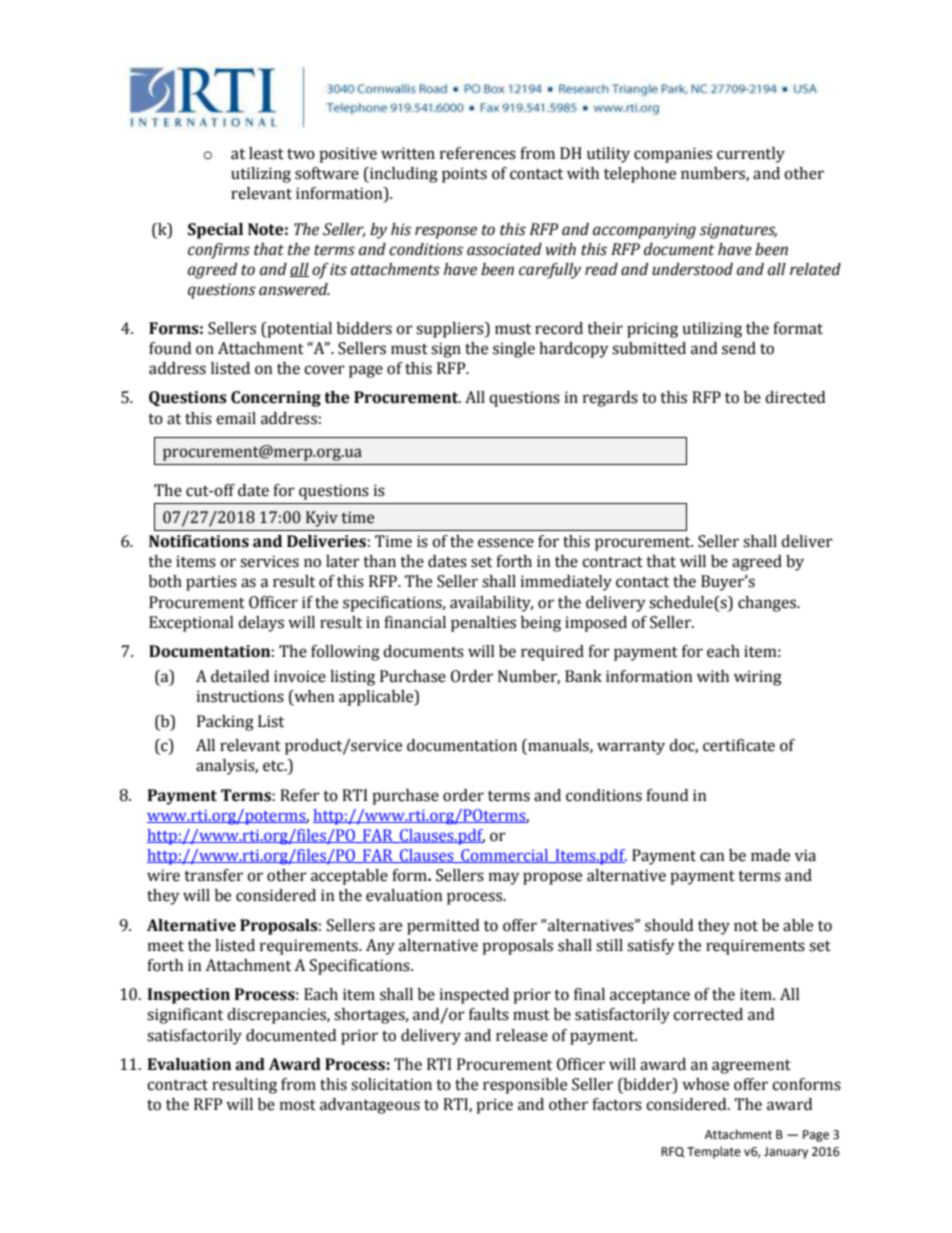  I want to click on penalties, so click(483, 624).
